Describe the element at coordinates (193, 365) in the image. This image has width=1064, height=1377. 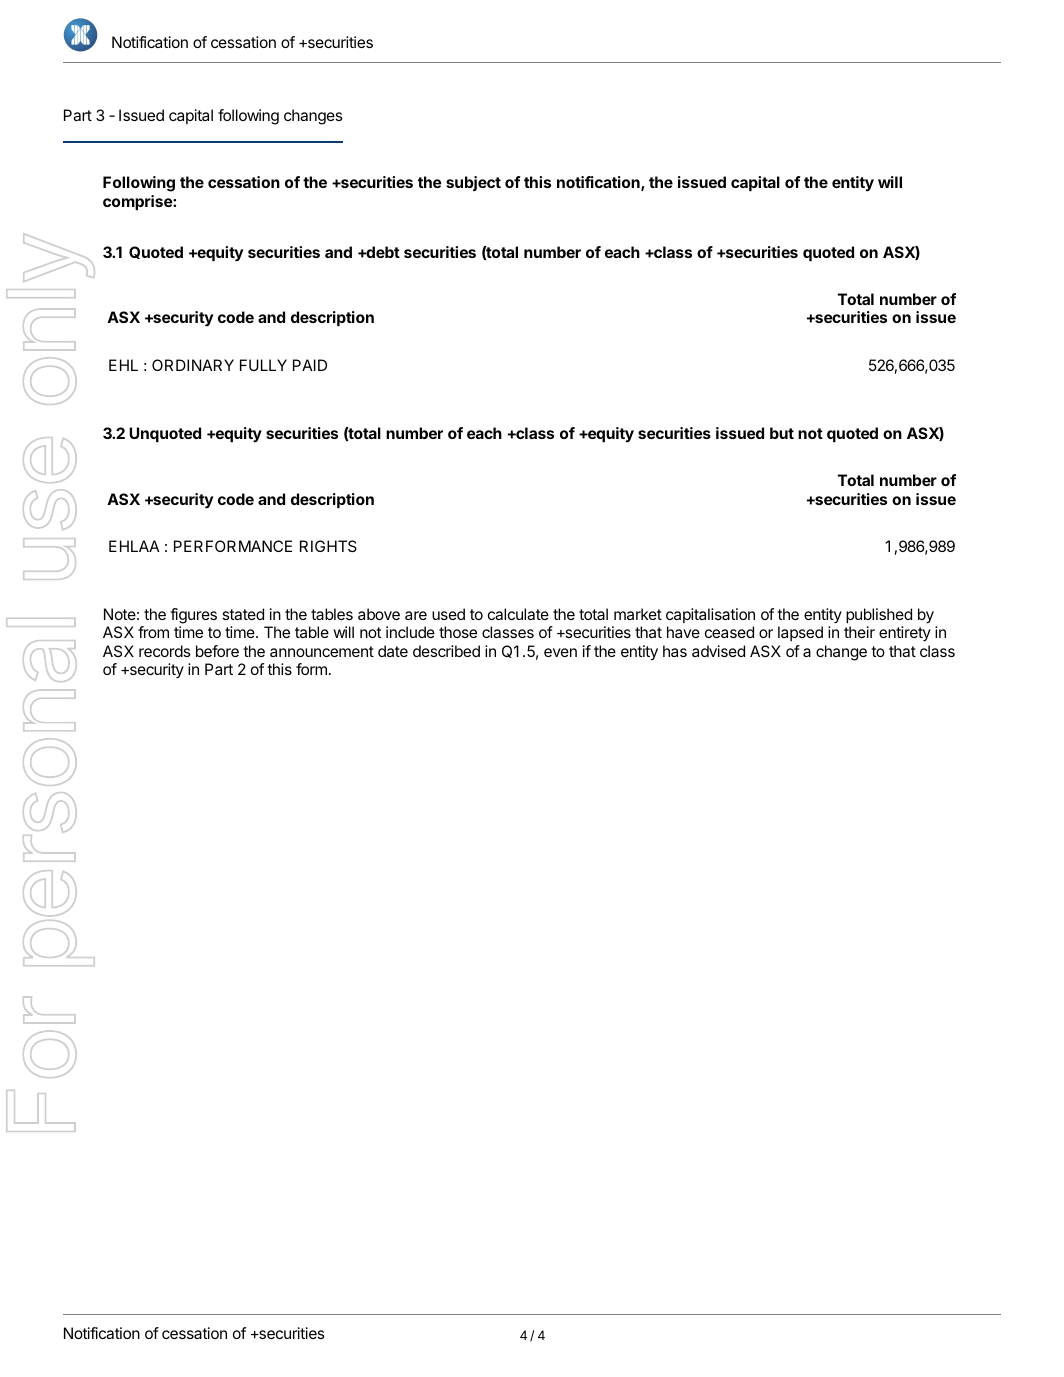
I see `ORDINARY` at that location.
